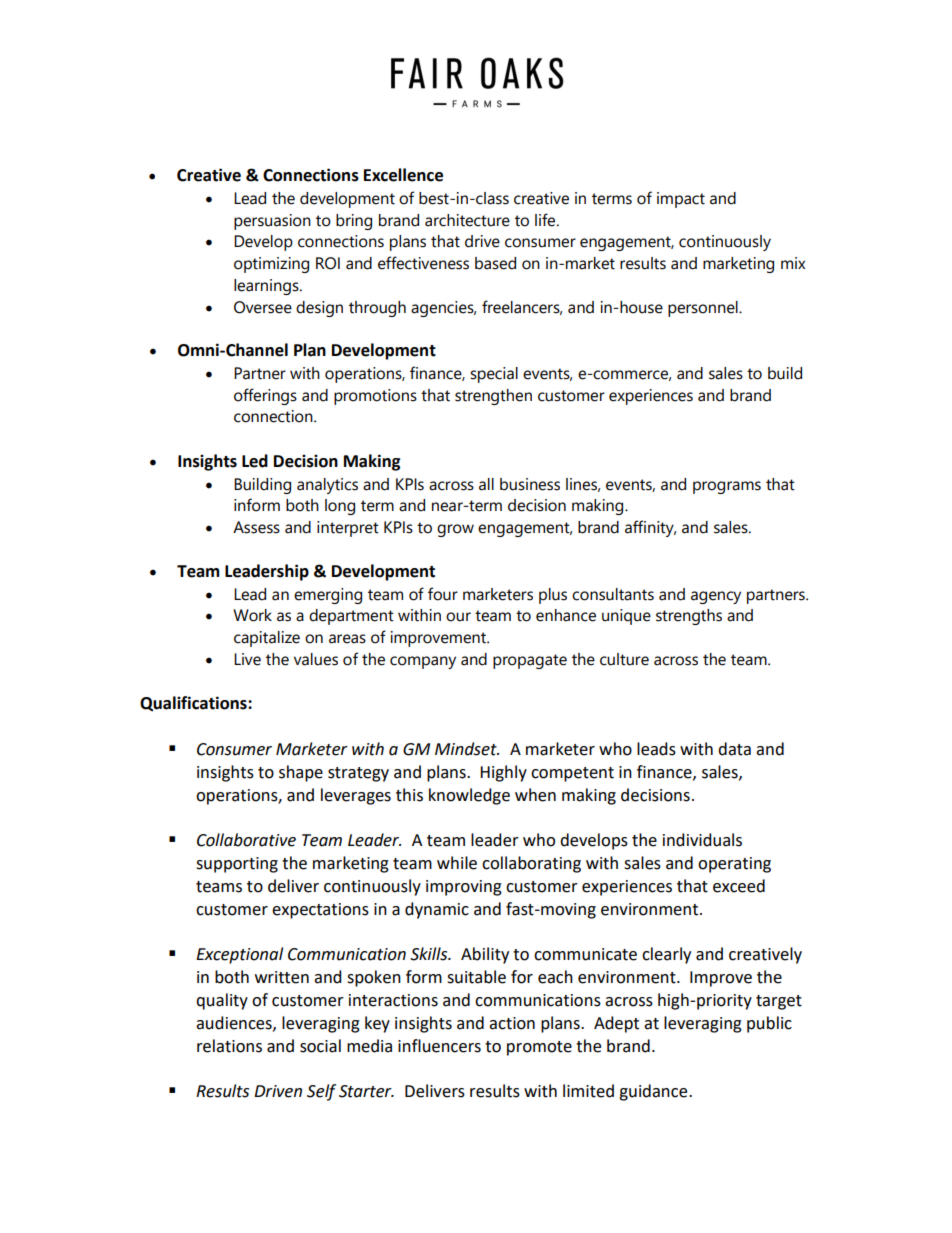 This document has width=952, height=1233. I want to click on propagate, so click(530, 661).
